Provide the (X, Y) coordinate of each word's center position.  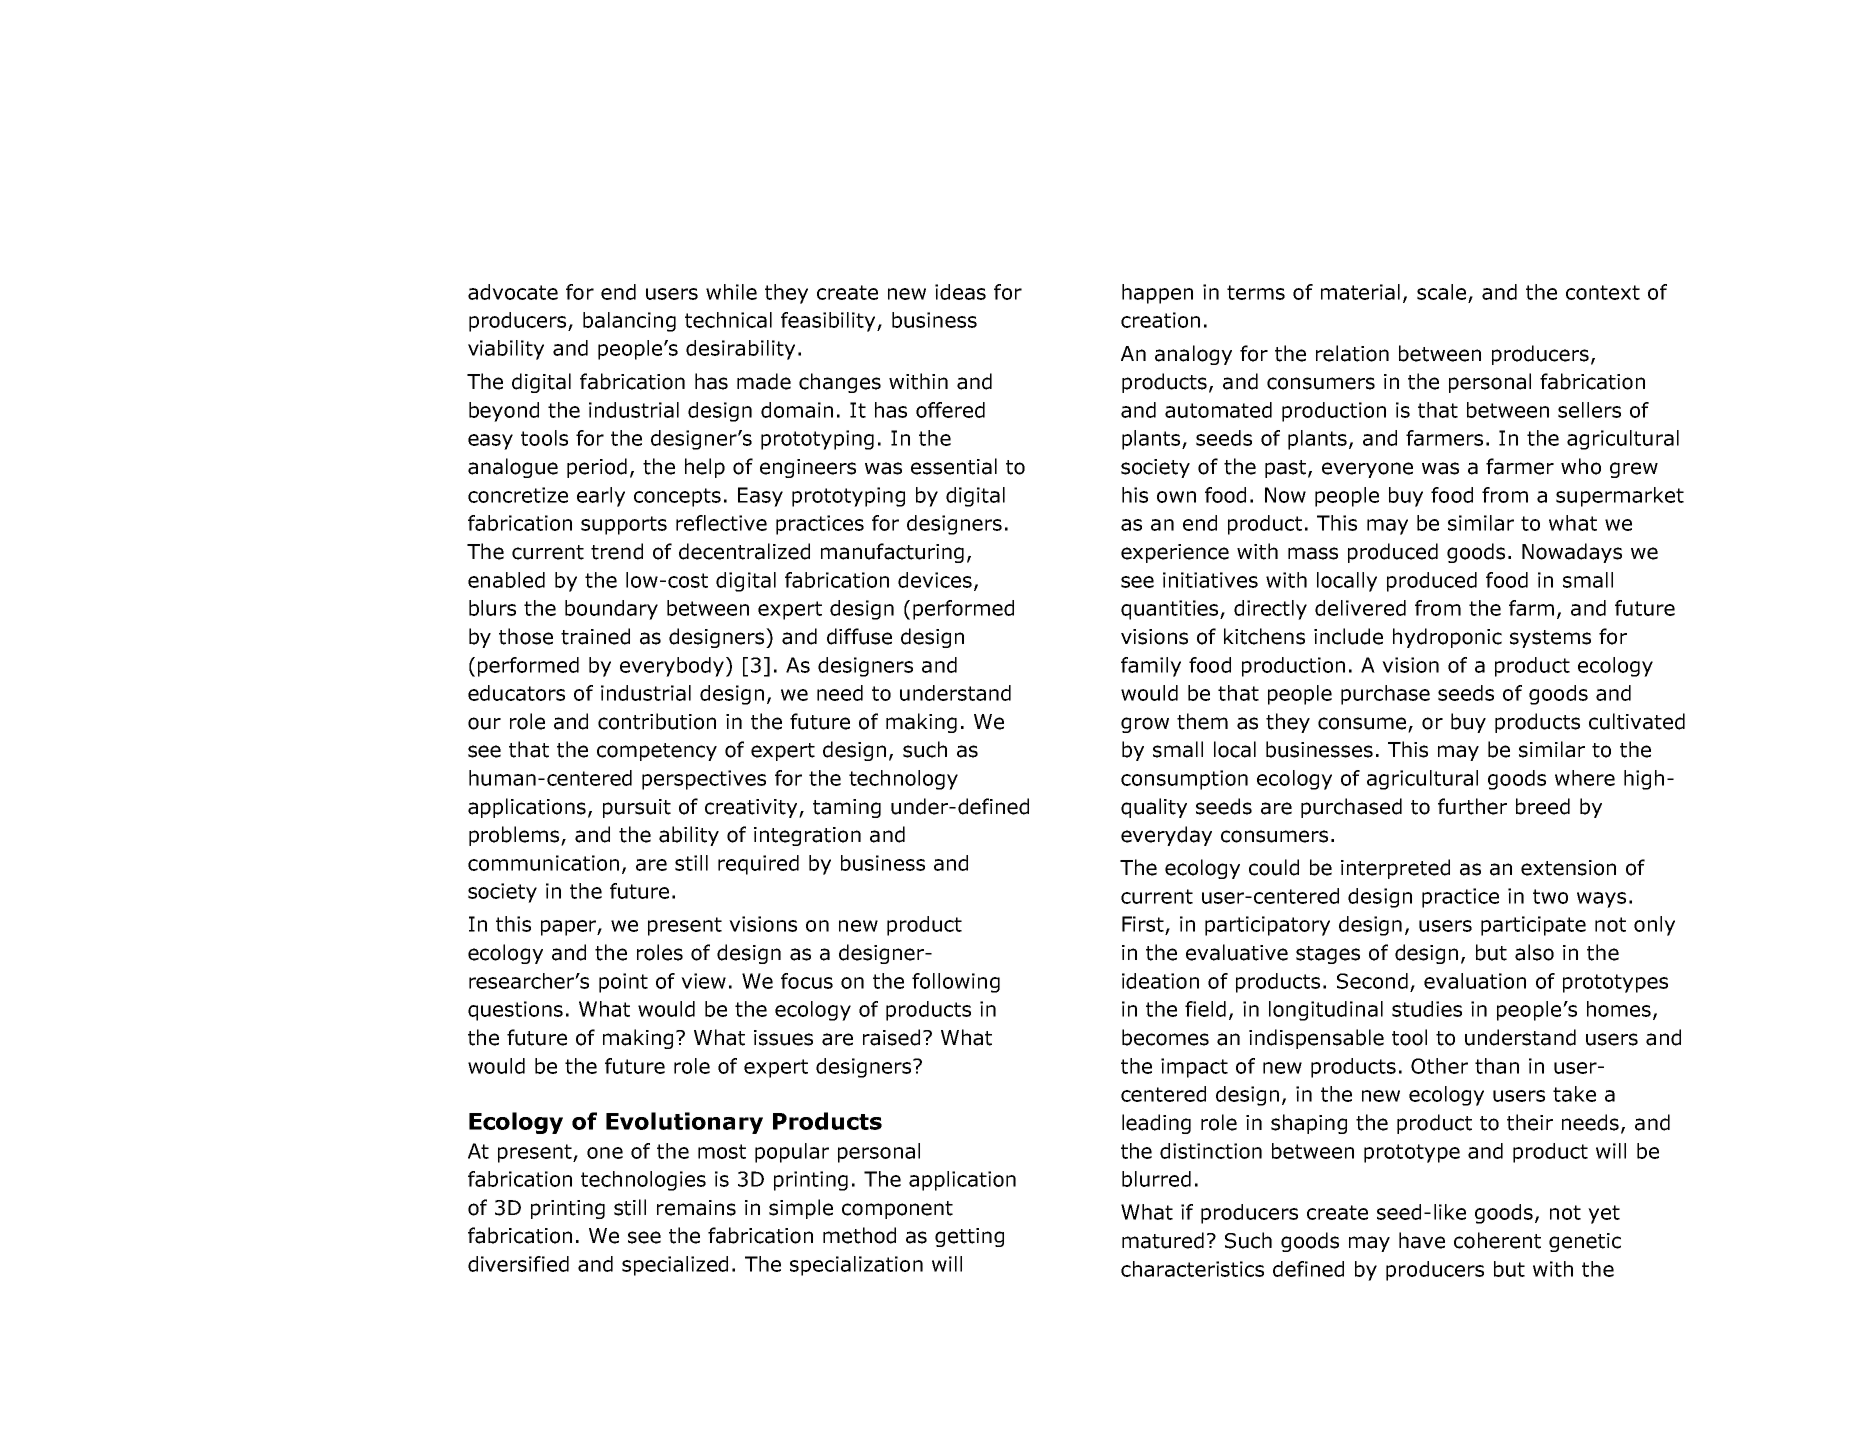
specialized (675, 1266)
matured (1163, 1240)
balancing (629, 322)
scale (1441, 292)
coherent (1497, 1240)
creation (1160, 320)
